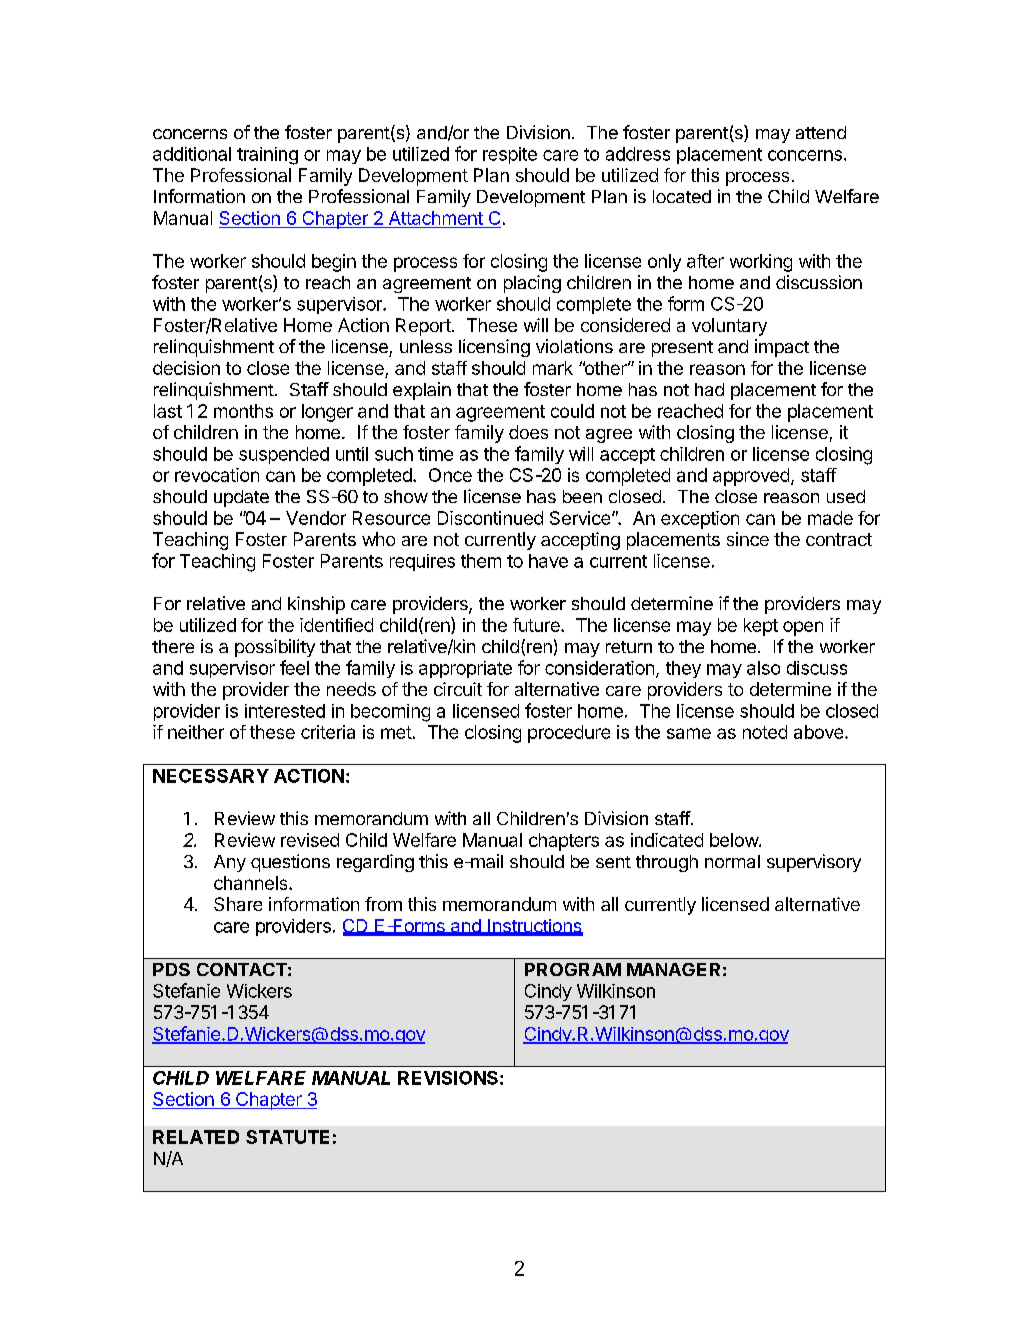 Image resolution: width=1036 pixels, height=1341 pixels. I want to click on future, so click(537, 625).
